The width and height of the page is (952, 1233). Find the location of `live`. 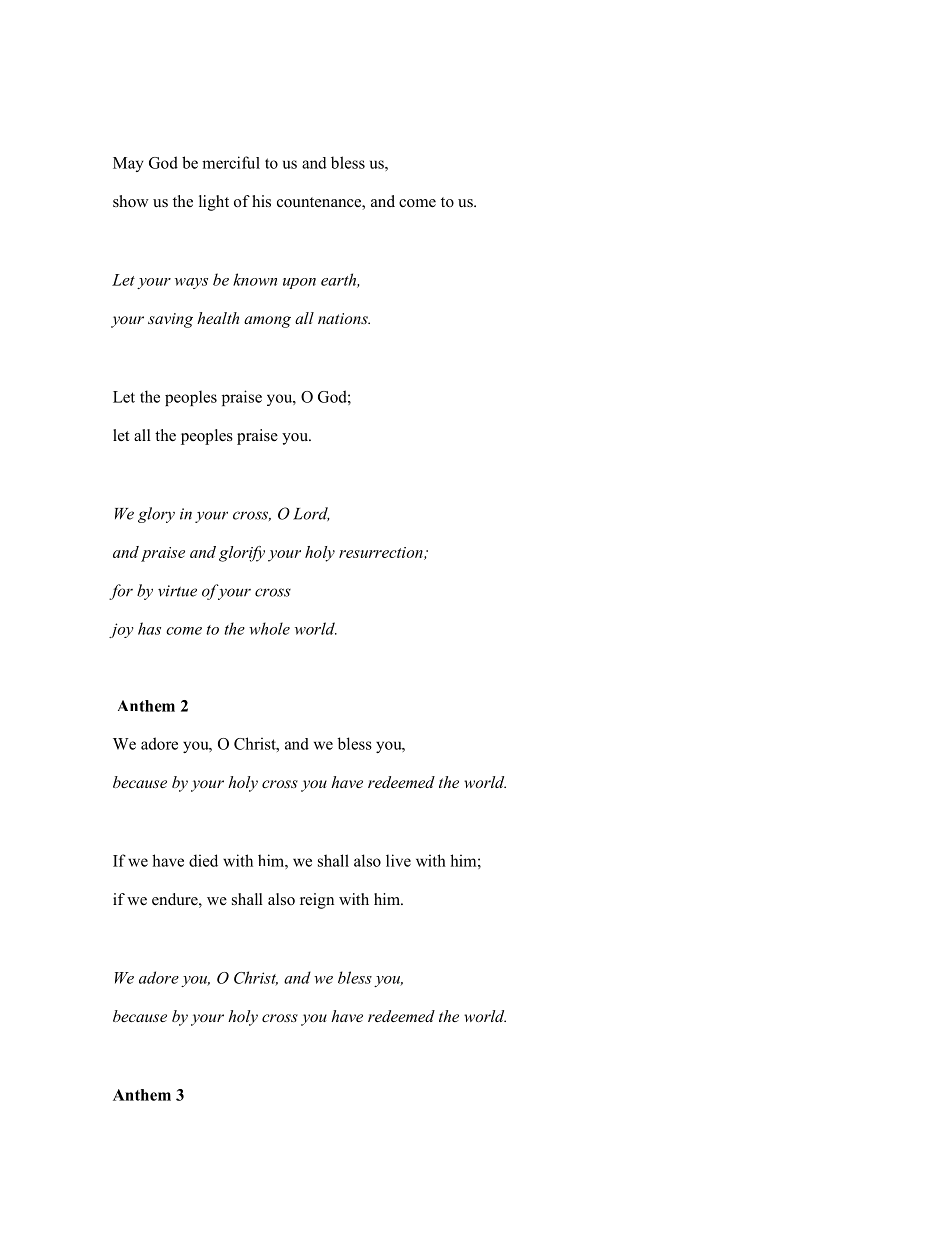

live is located at coordinates (398, 860).
